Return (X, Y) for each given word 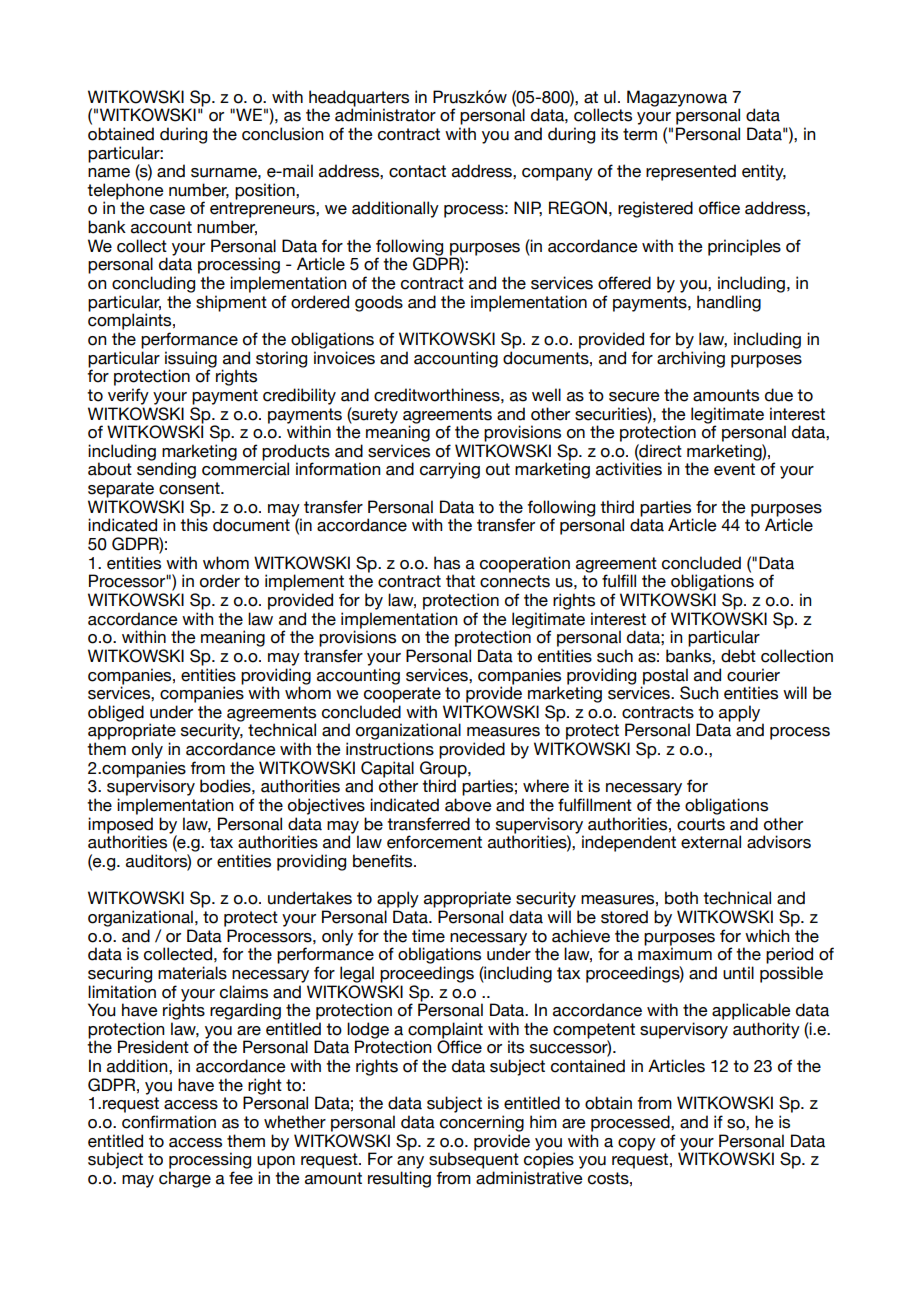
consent (190, 488)
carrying (450, 470)
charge (185, 1179)
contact (417, 171)
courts (701, 824)
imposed (120, 826)
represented (691, 172)
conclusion (282, 134)
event (734, 469)
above (468, 805)
